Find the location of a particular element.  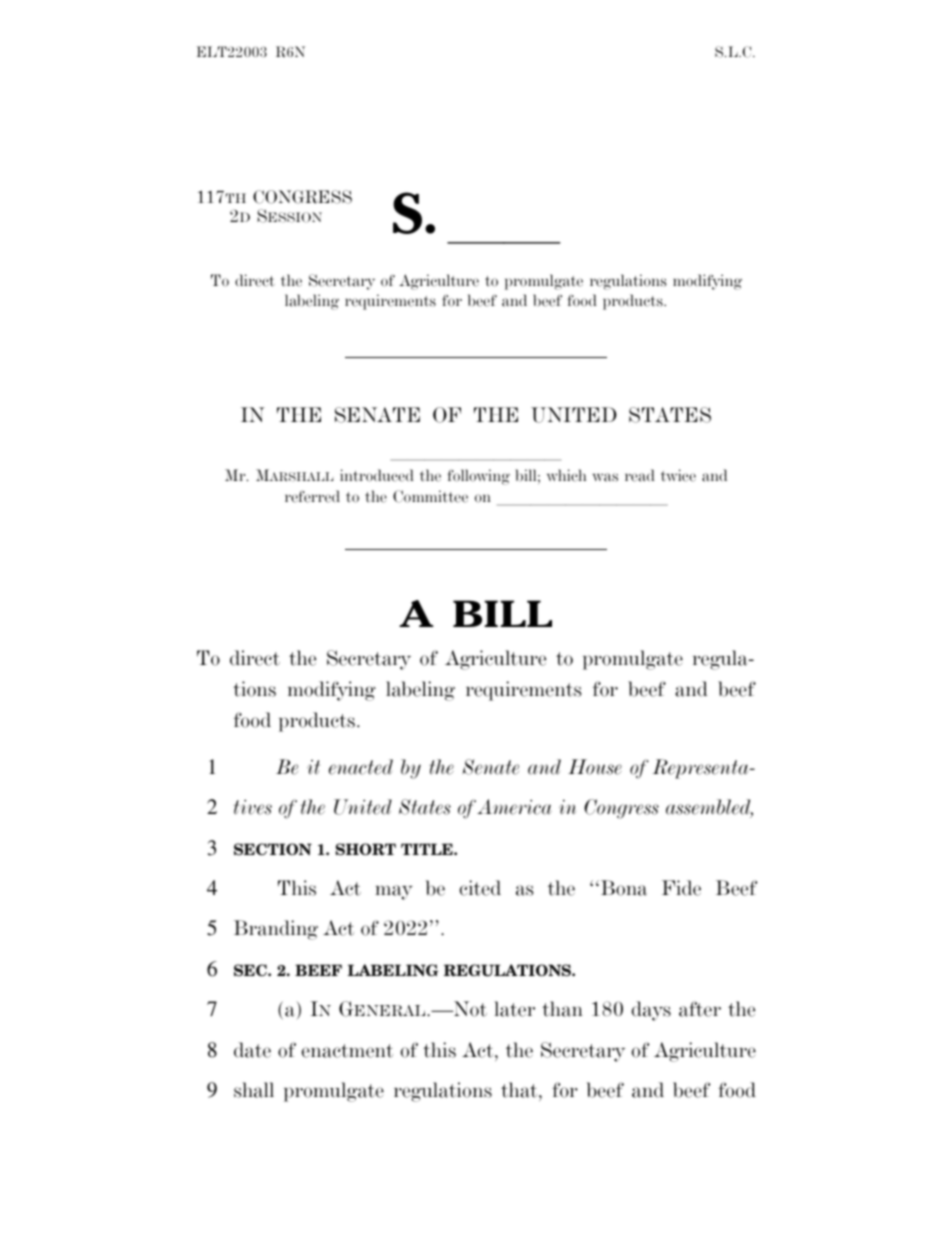

days is located at coordinates (651, 1011).
